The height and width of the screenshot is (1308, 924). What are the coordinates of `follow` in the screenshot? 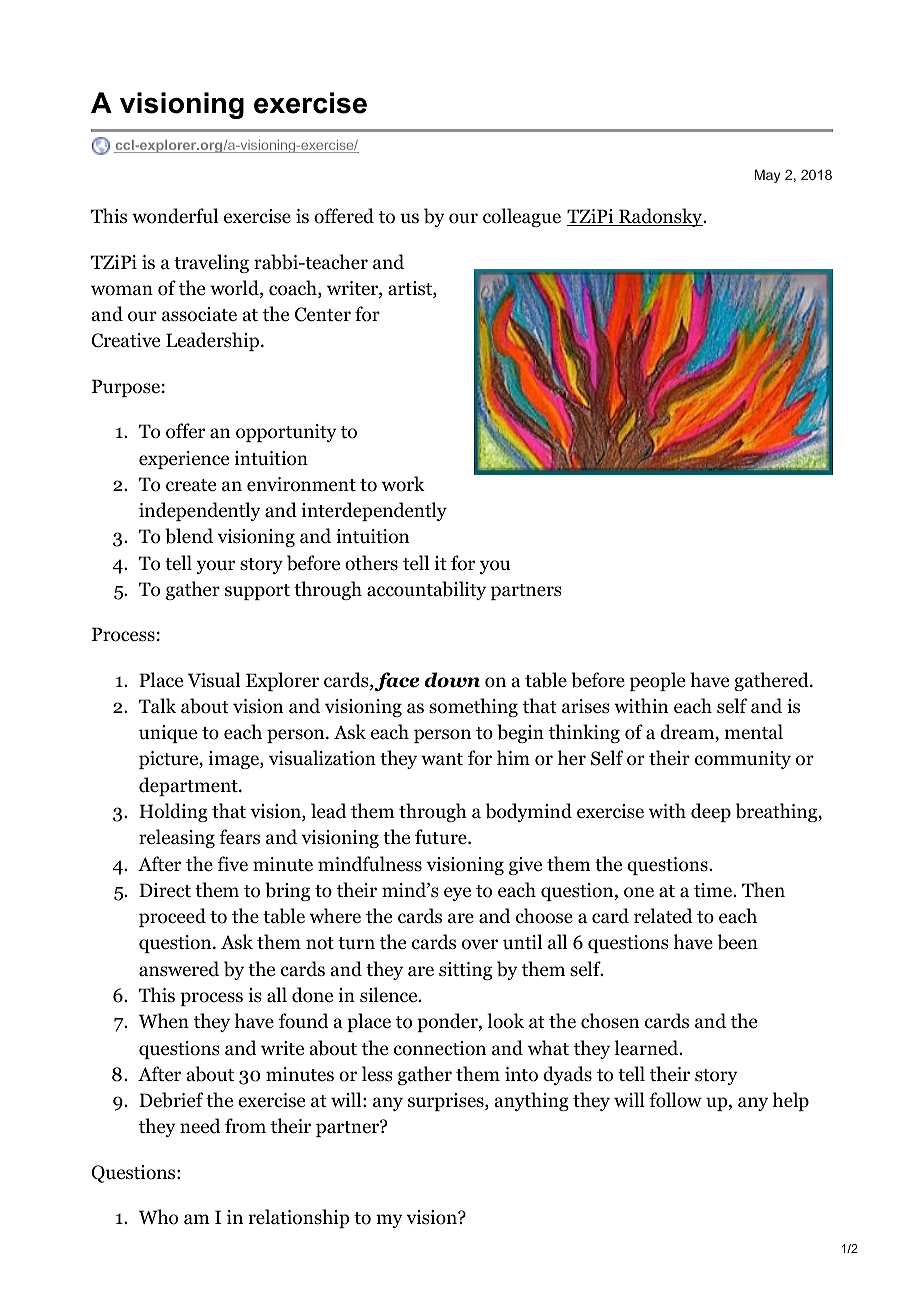 It's located at (675, 1100).
